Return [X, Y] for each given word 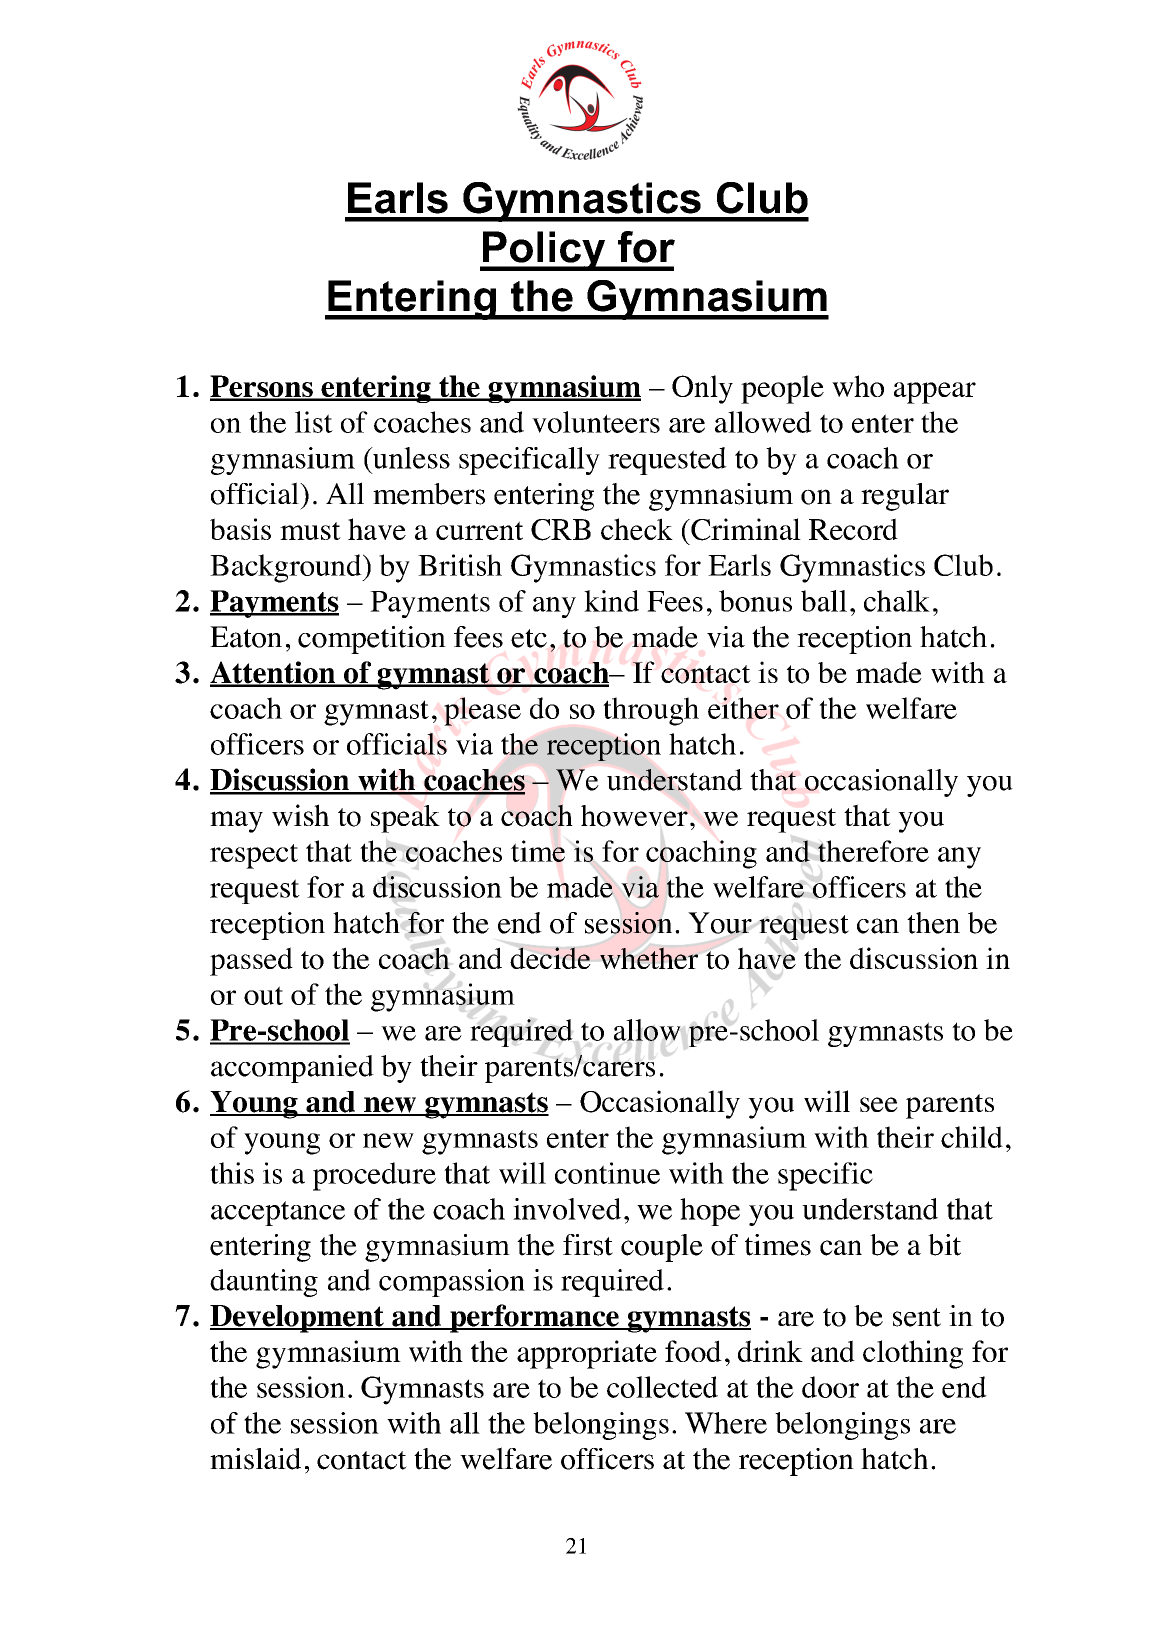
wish [300, 815]
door [830, 1387]
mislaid [255, 1459]
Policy [544, 251]
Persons [262, 387]
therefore [873, 851]
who [858, 386]
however [634, 816]
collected [662, 1387]
